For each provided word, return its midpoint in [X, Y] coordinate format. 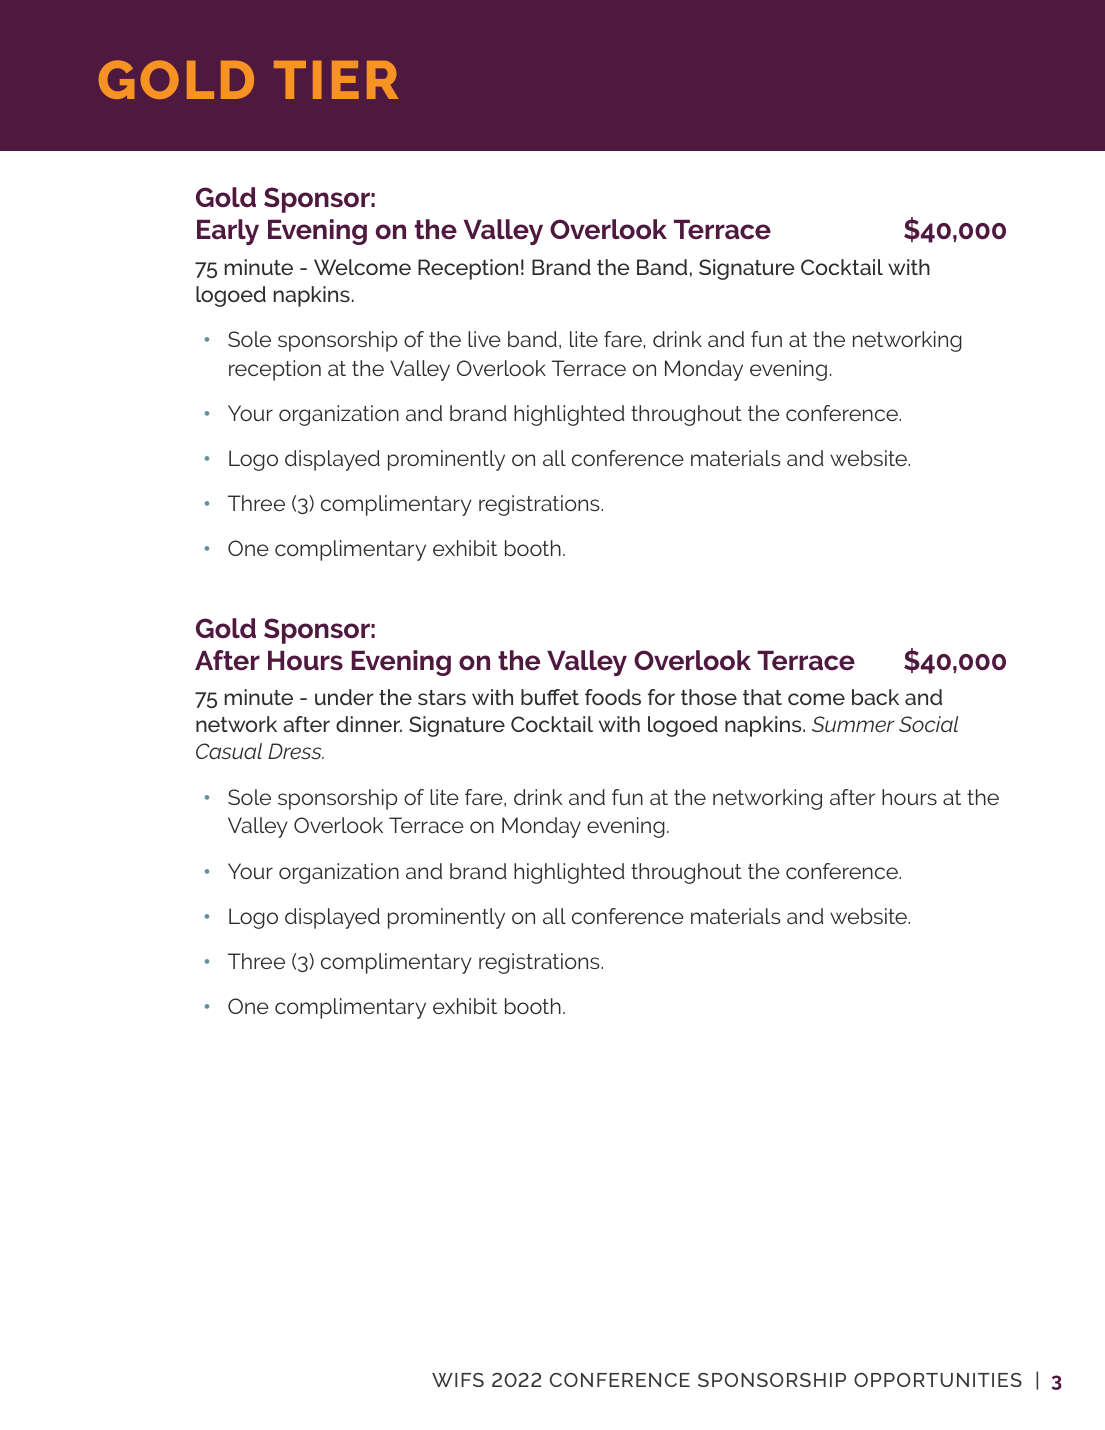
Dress [296, 751]
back [875, 697]
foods [613, 697]
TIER [336, 80]
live [484, 339]
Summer [853, 724]
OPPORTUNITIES [938, 1380]
